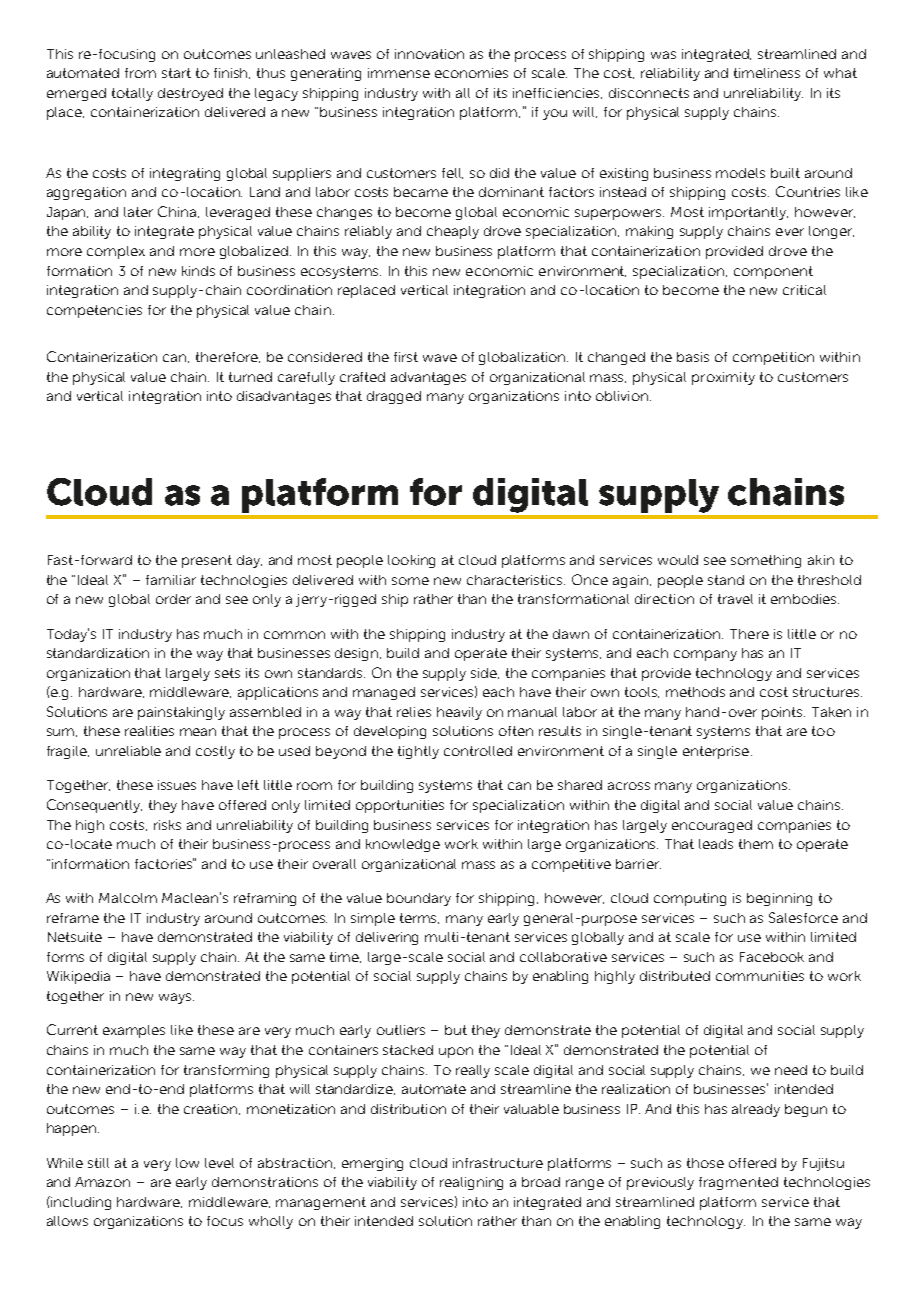 This image has width=924, height=1308. What do you see at coordinates (132, 94) in the image?
I see `totally` at bounding box center [132, 94].
